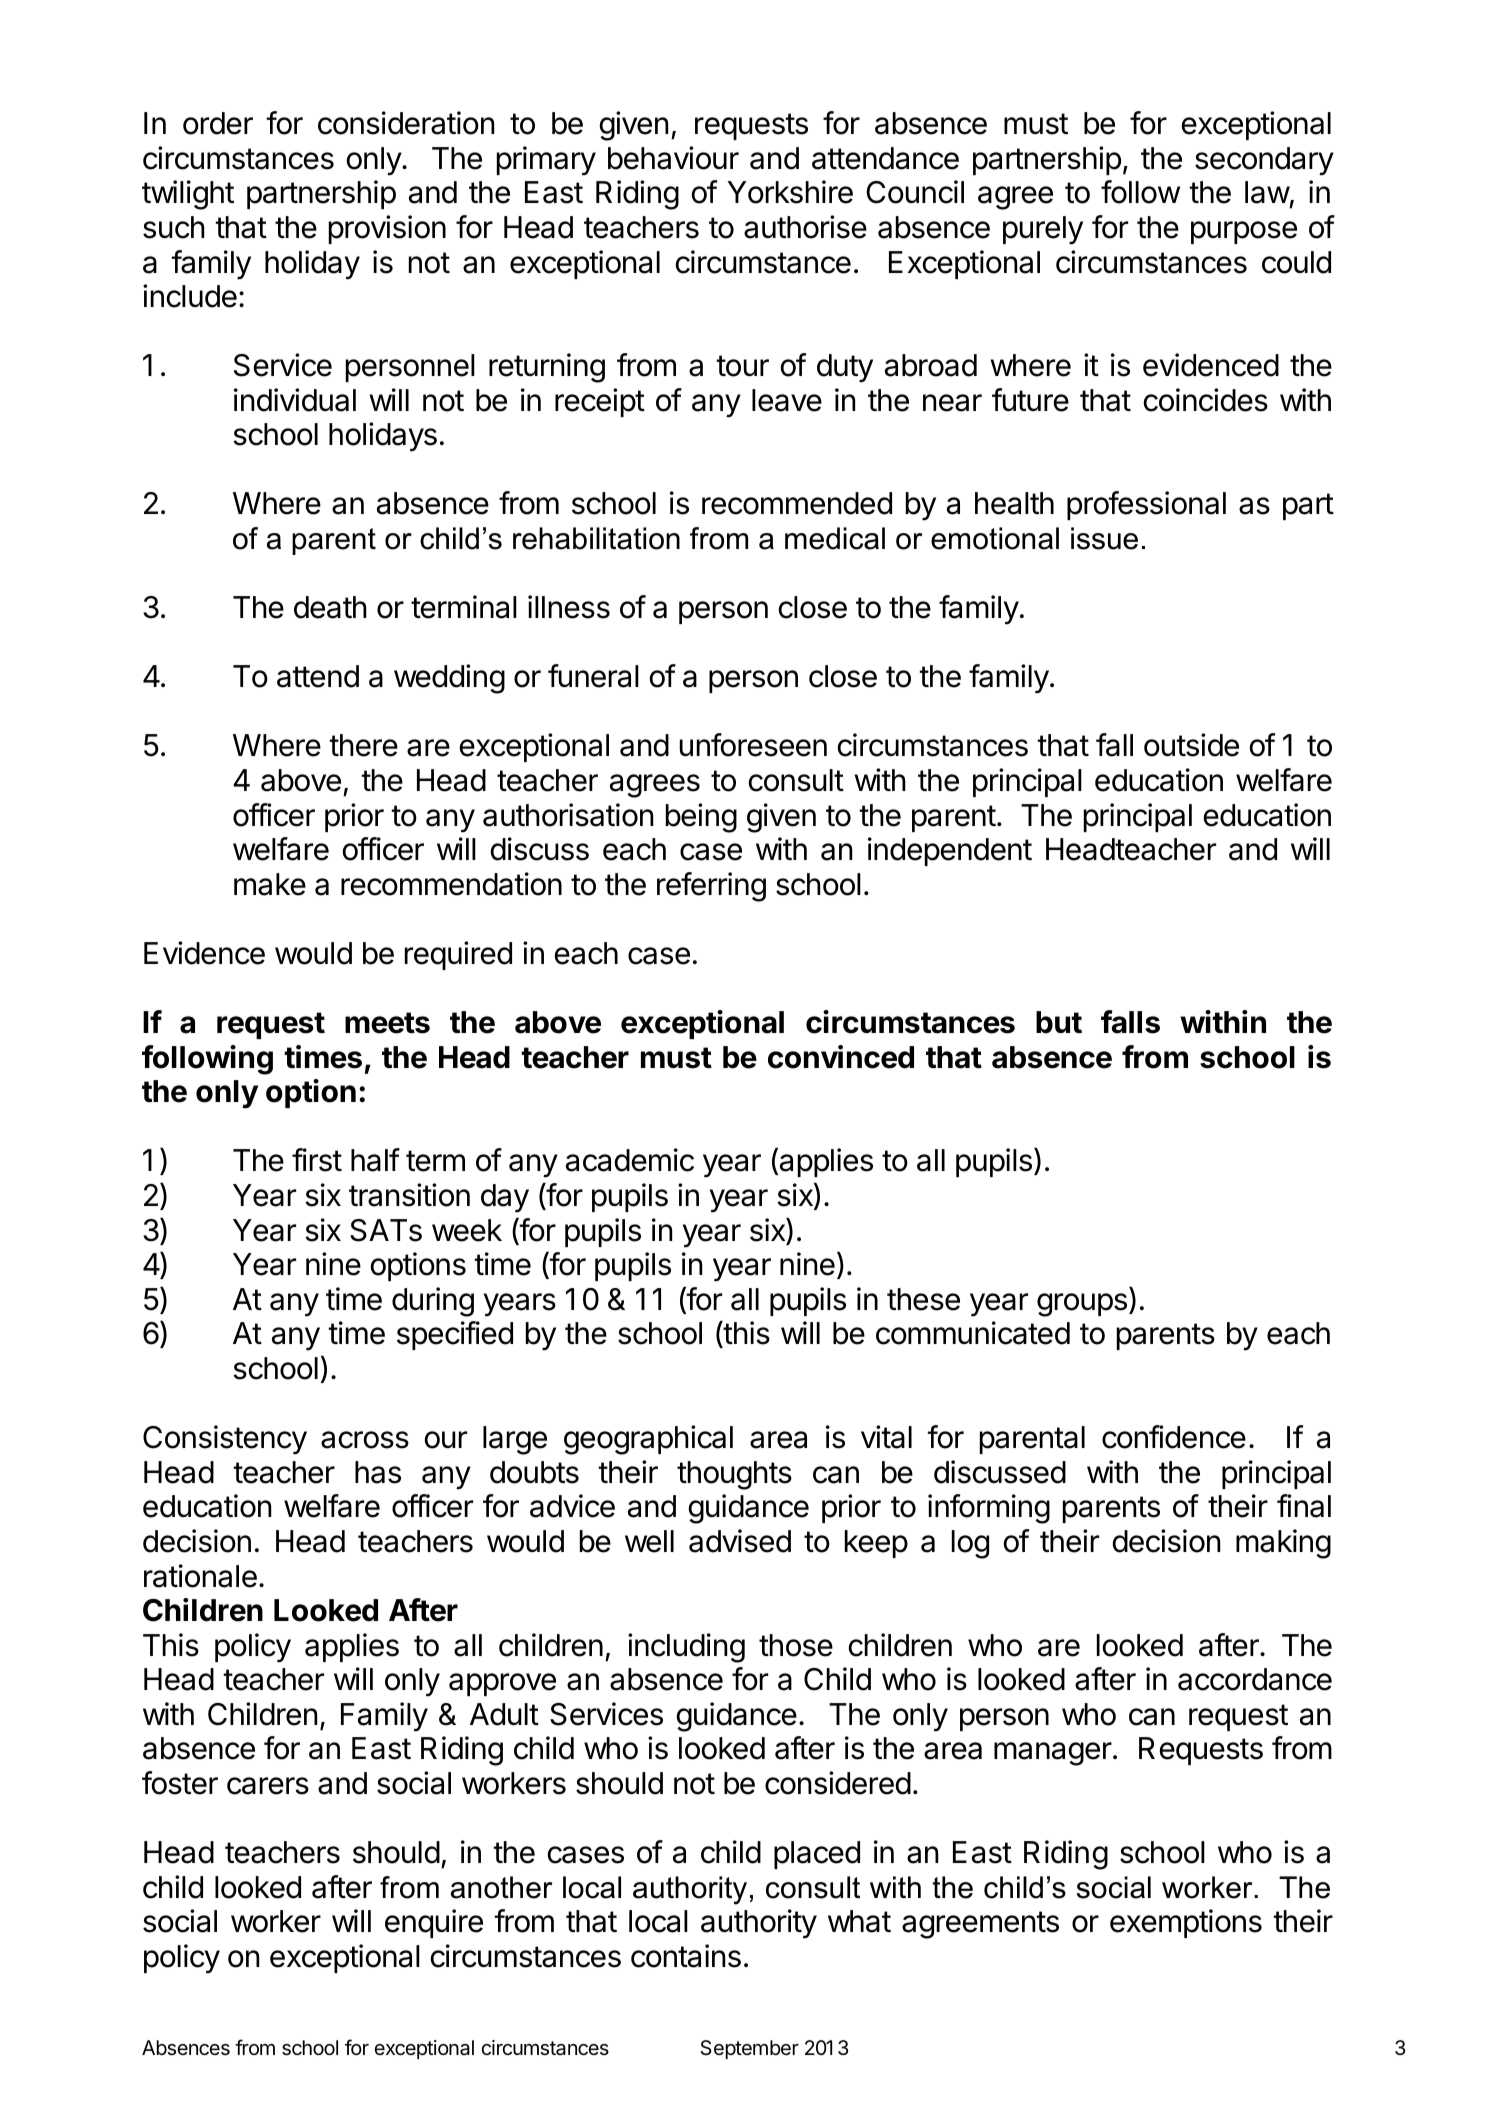 This screenshot has height=2110, width=1492. Describe the element at coordinates (365, 1440) in the screenshot. I see `across` at that location.
